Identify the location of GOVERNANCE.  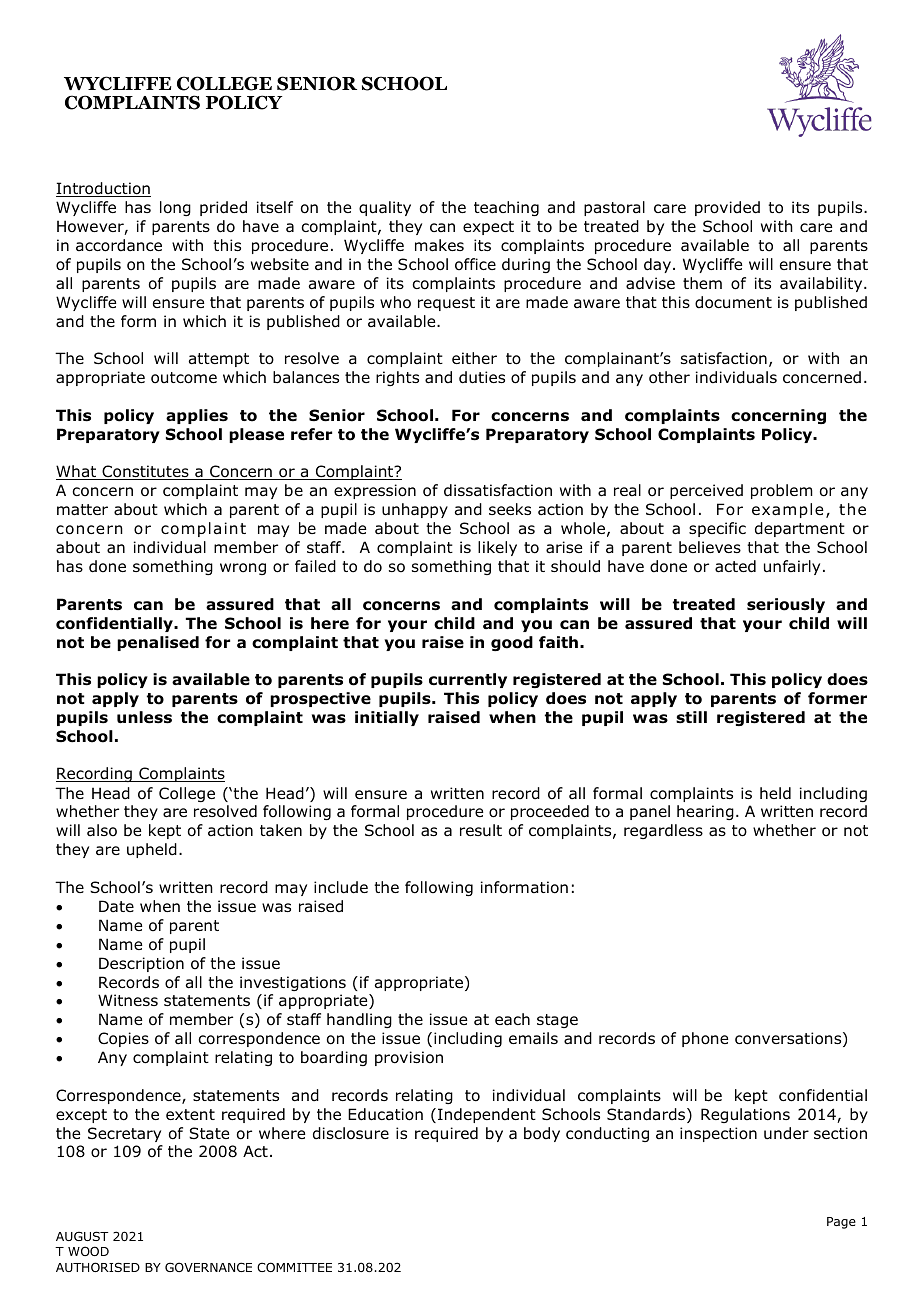
(208, 1267).
